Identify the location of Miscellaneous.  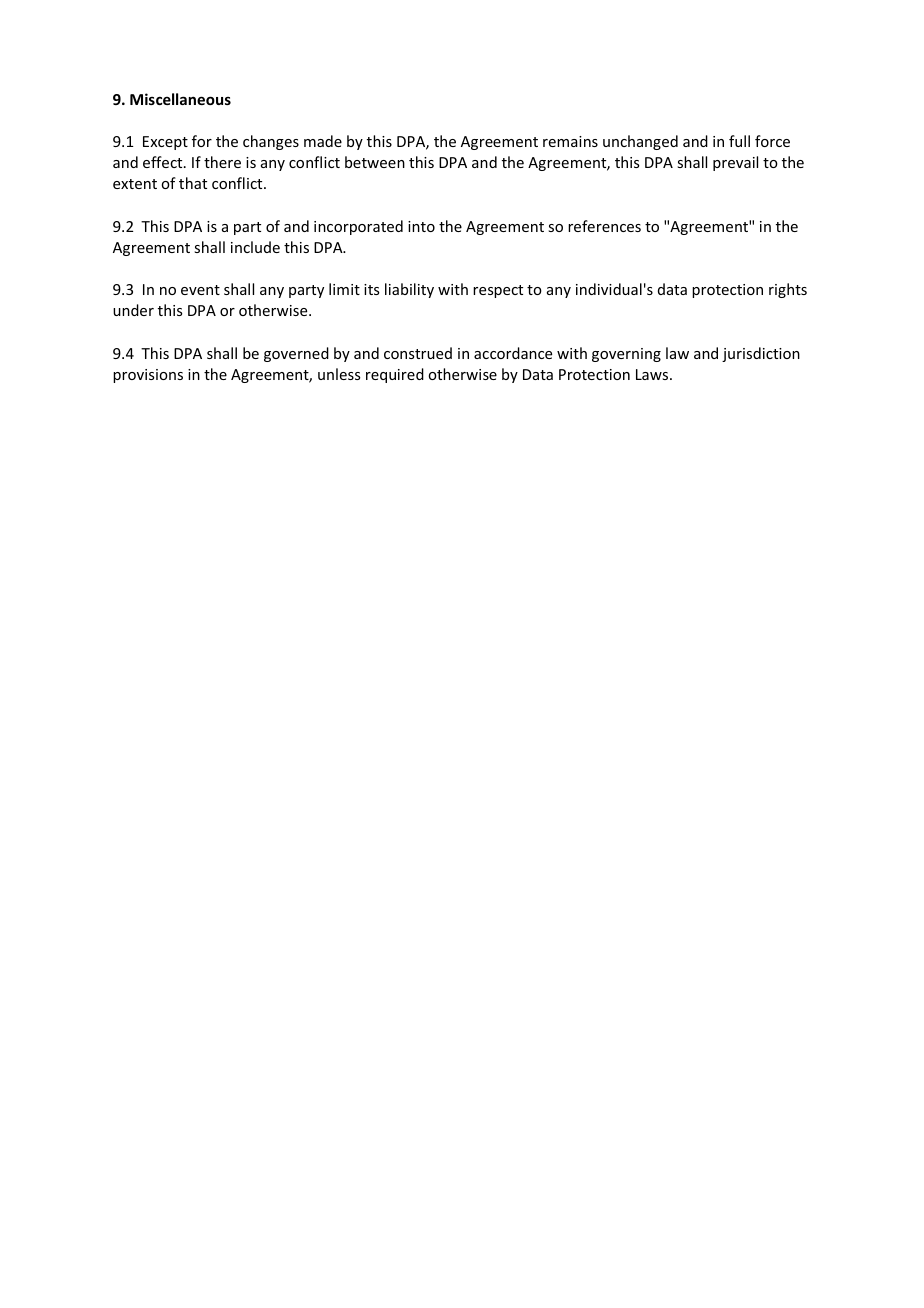
(180, 99).
